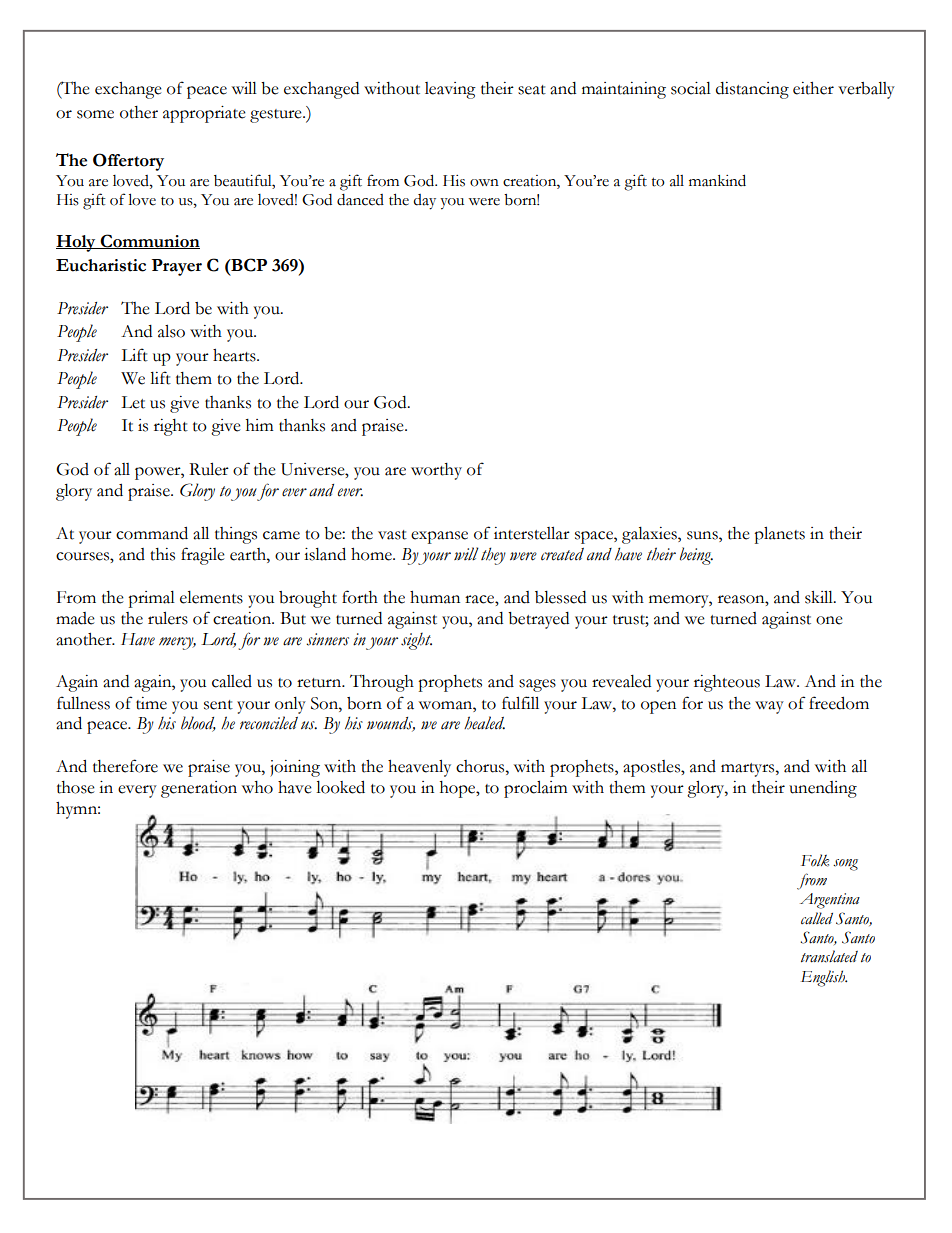  What do you see at coordinates (204, 114) in the screenshot?
I see `appropriate` at bounding box center [204, 114].
